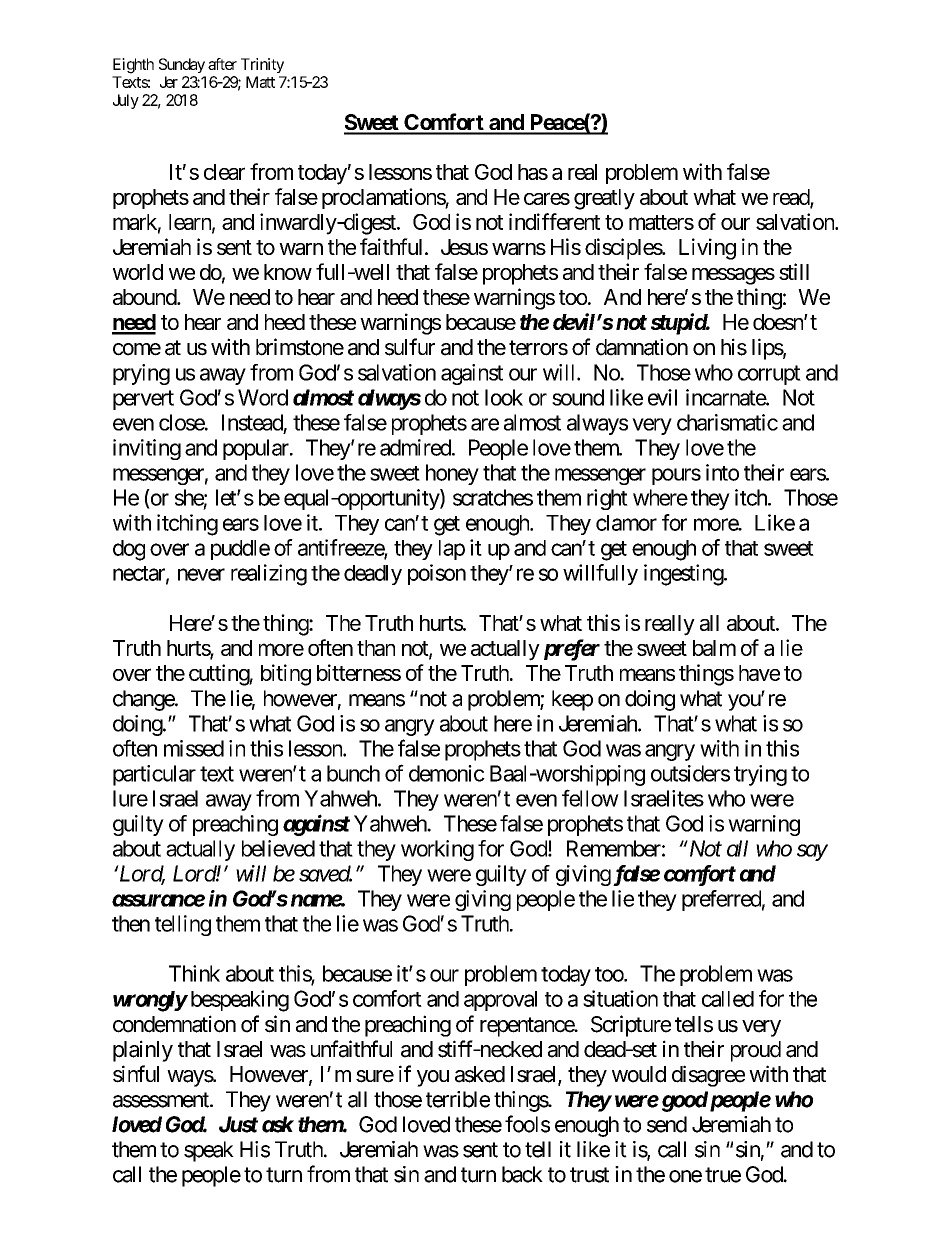  Describe the element at coordinates (522, 1174) in the screenshot. I see `back` at that location.
